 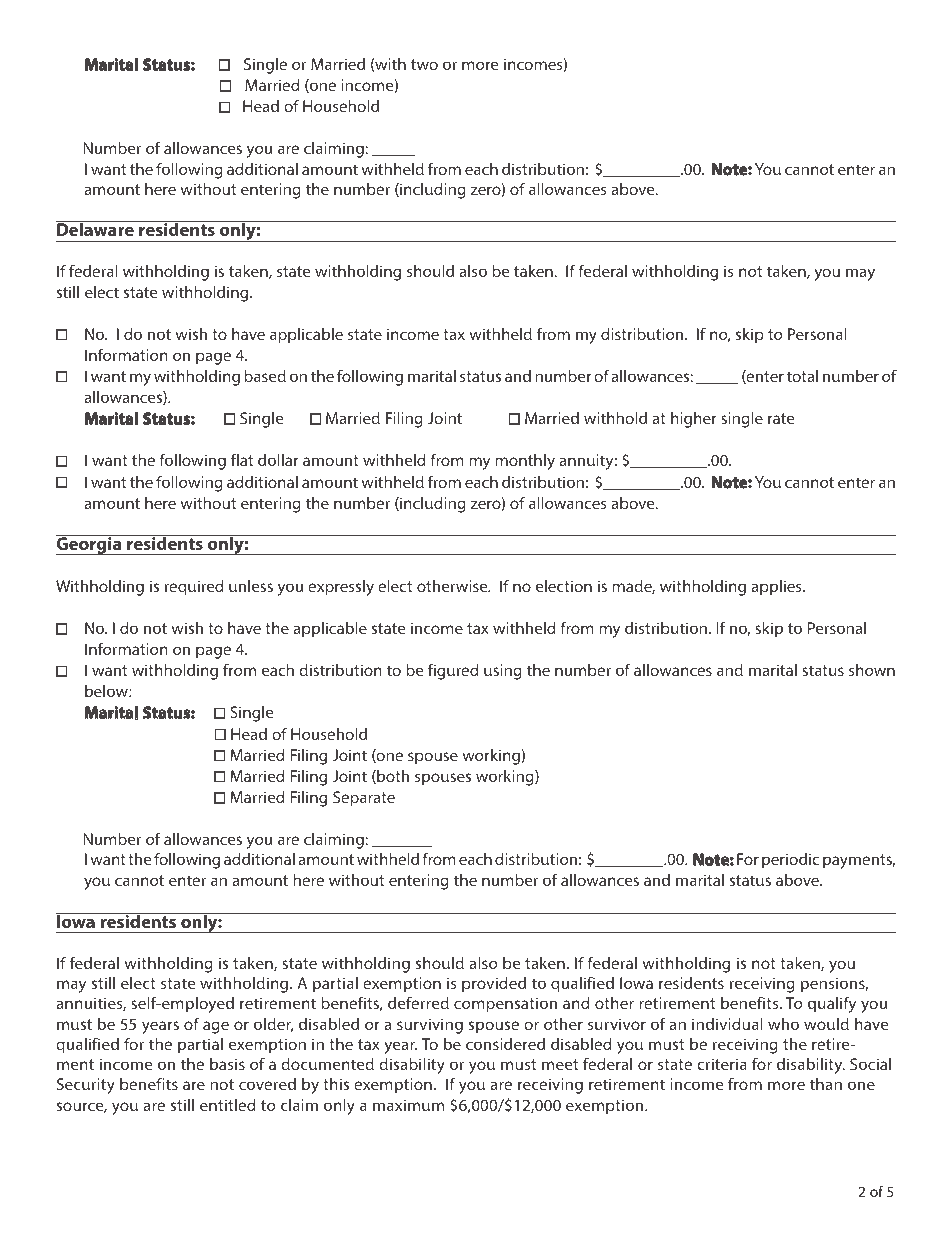 I want to click on total, so click(x=802, y=376).
